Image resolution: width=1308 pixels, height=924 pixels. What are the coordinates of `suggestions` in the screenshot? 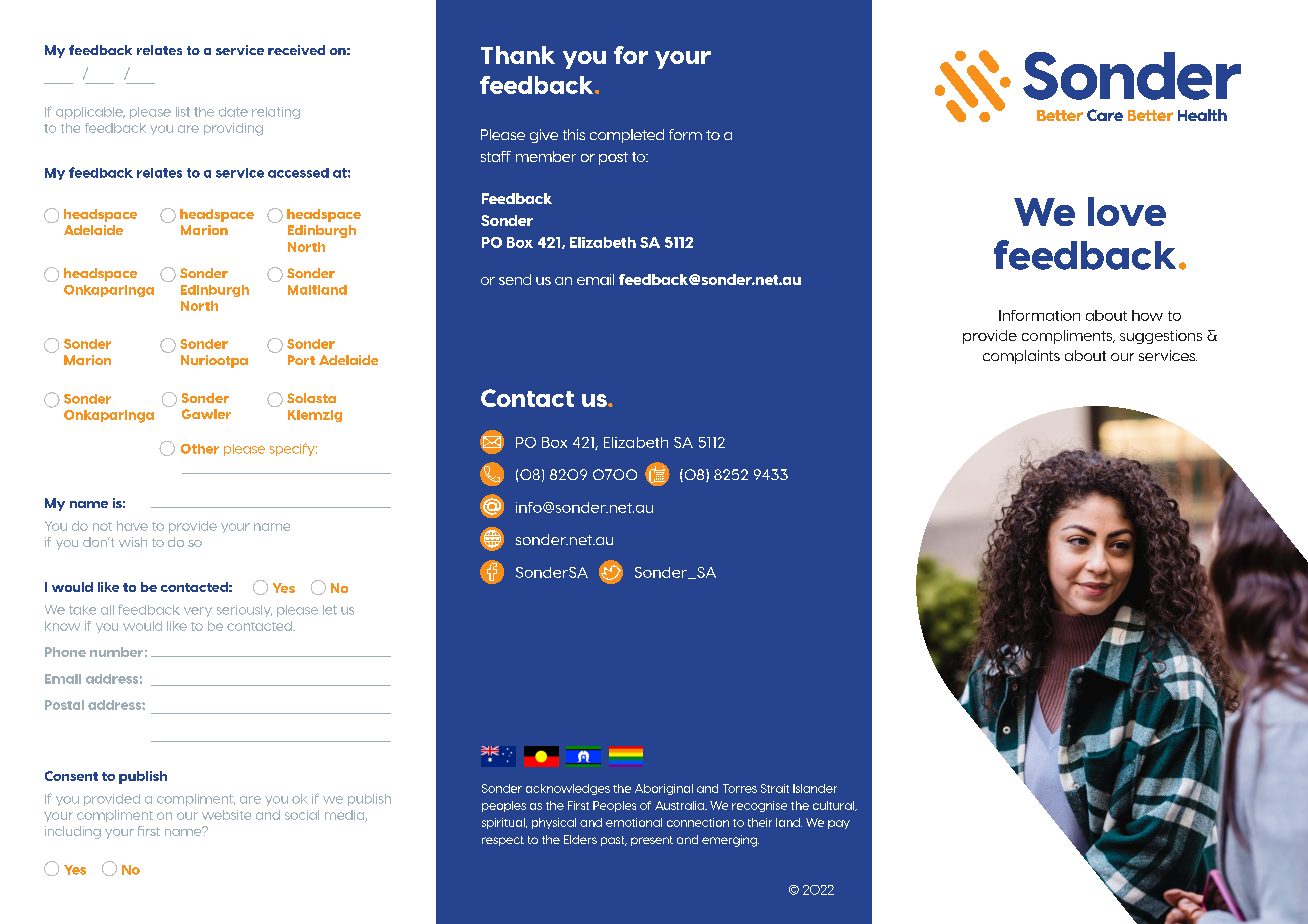 It's located at (1161, 337).
